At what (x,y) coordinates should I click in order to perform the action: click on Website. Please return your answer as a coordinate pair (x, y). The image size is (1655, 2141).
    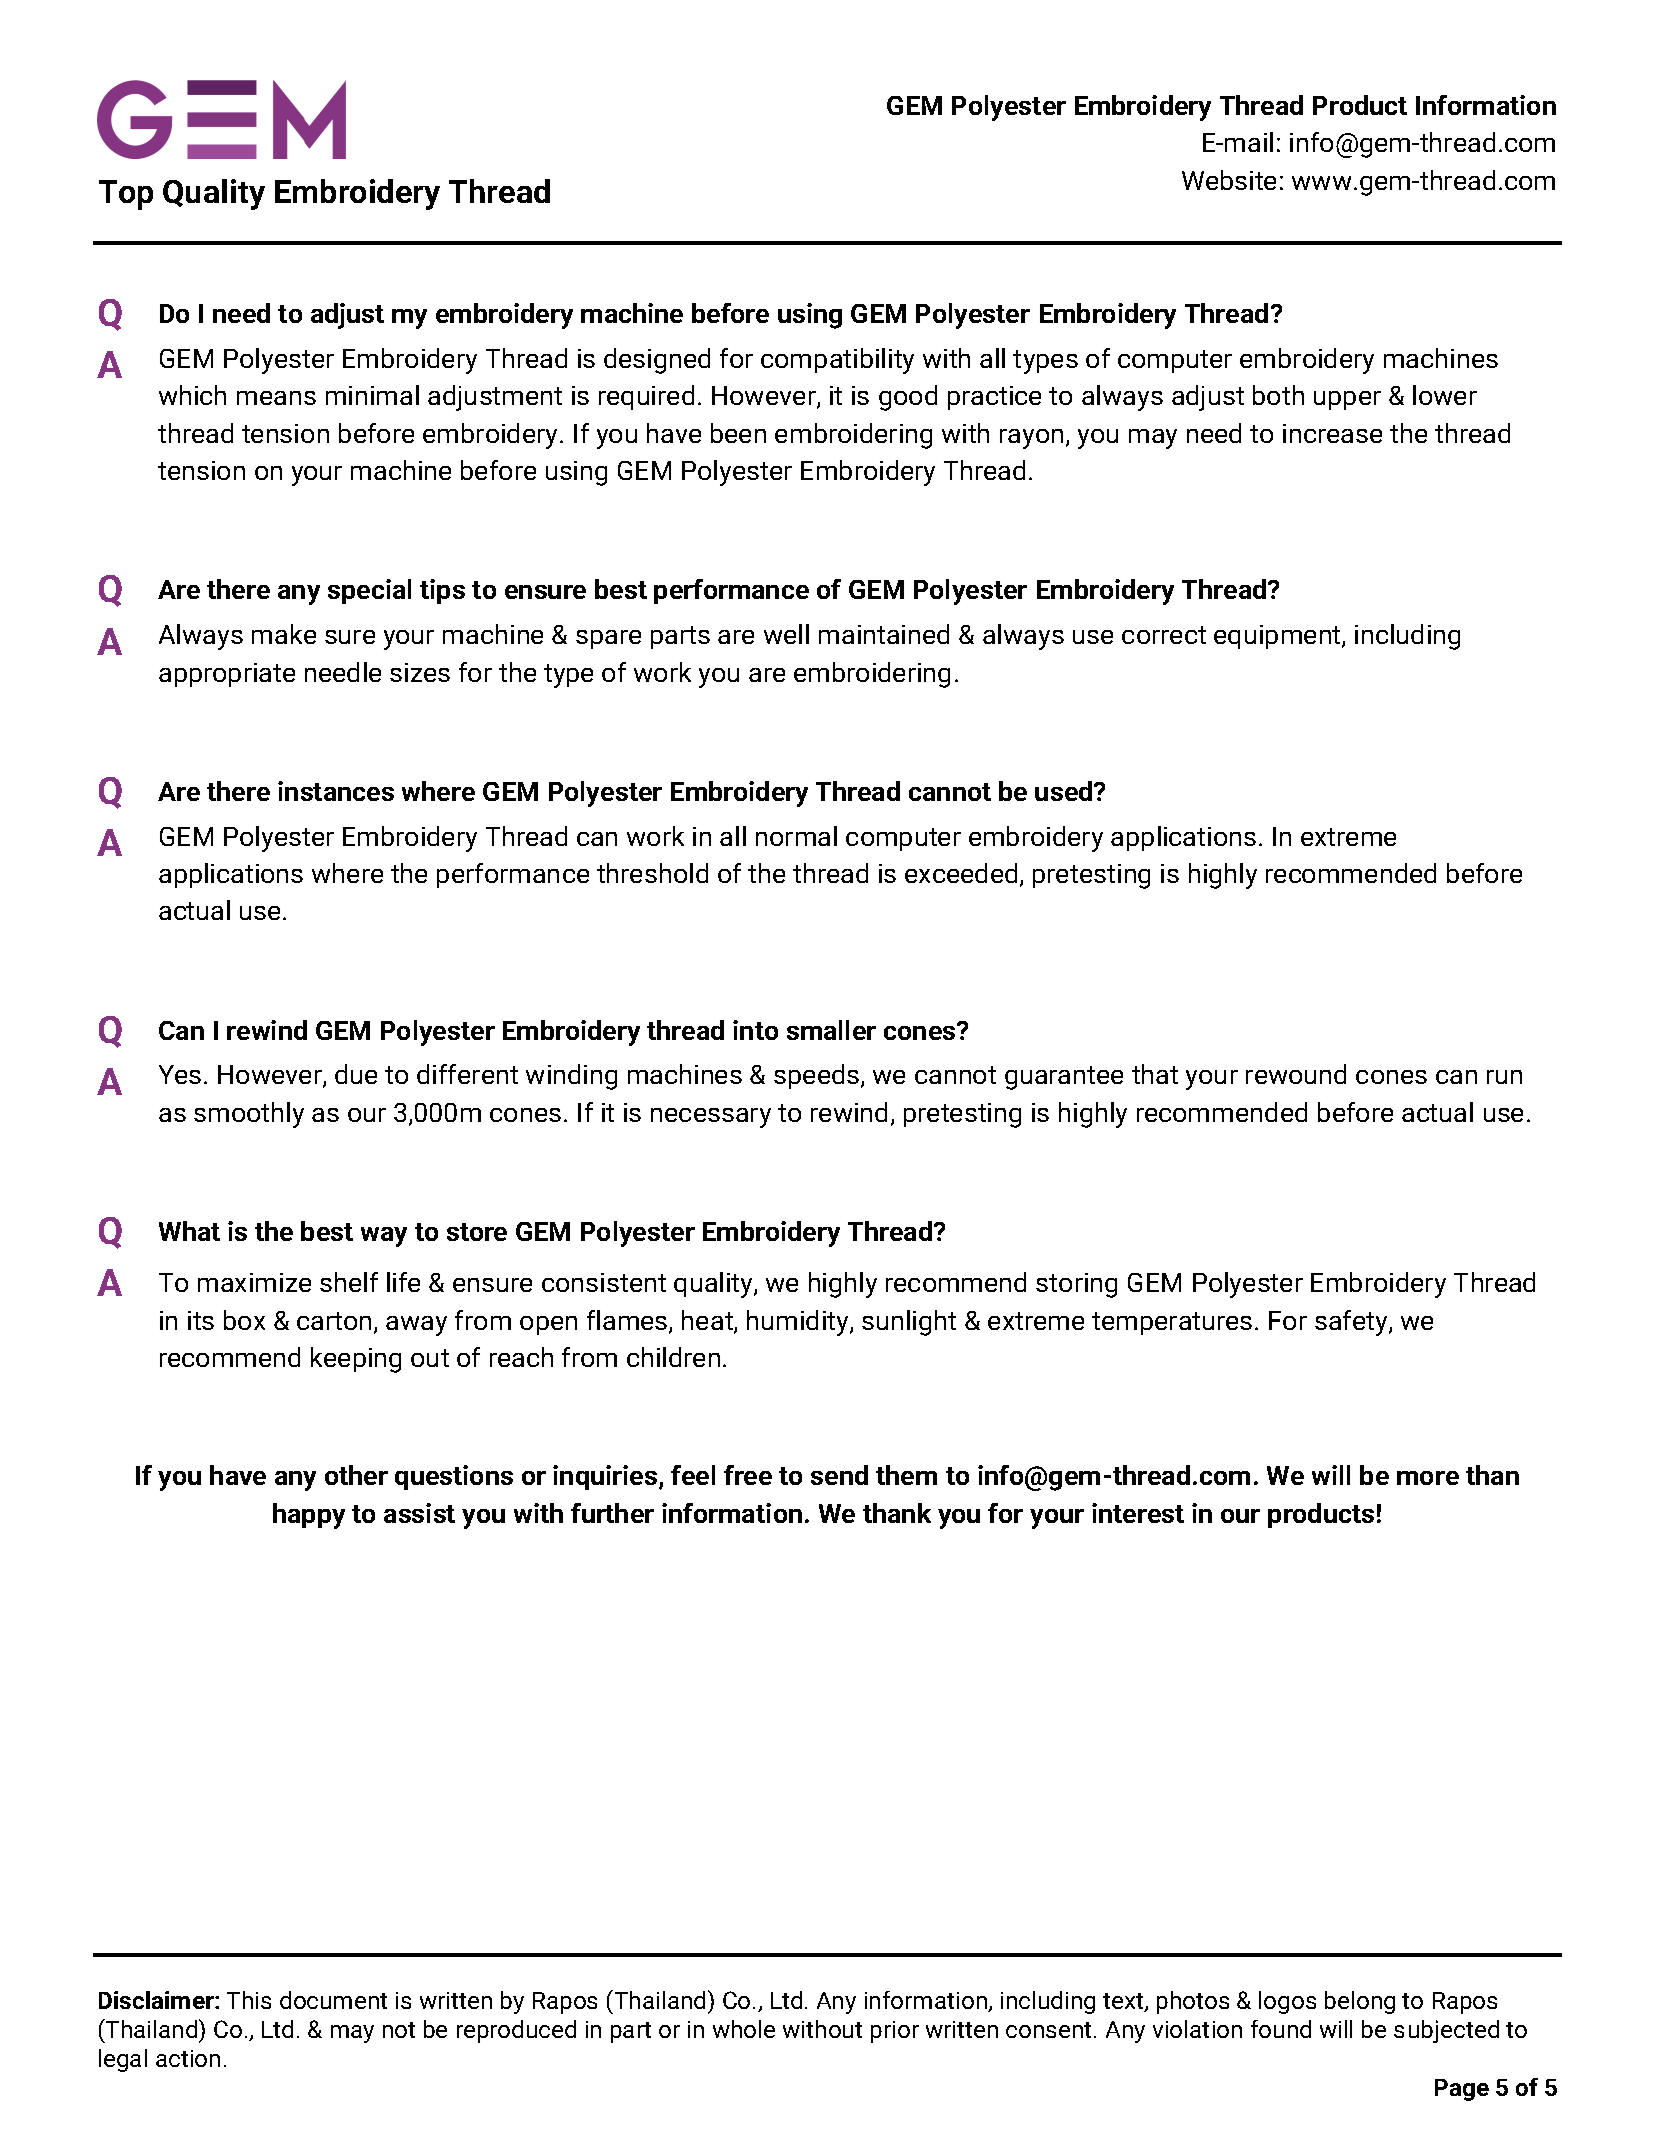
    Looking at the image, I should click on (1229, 180).
